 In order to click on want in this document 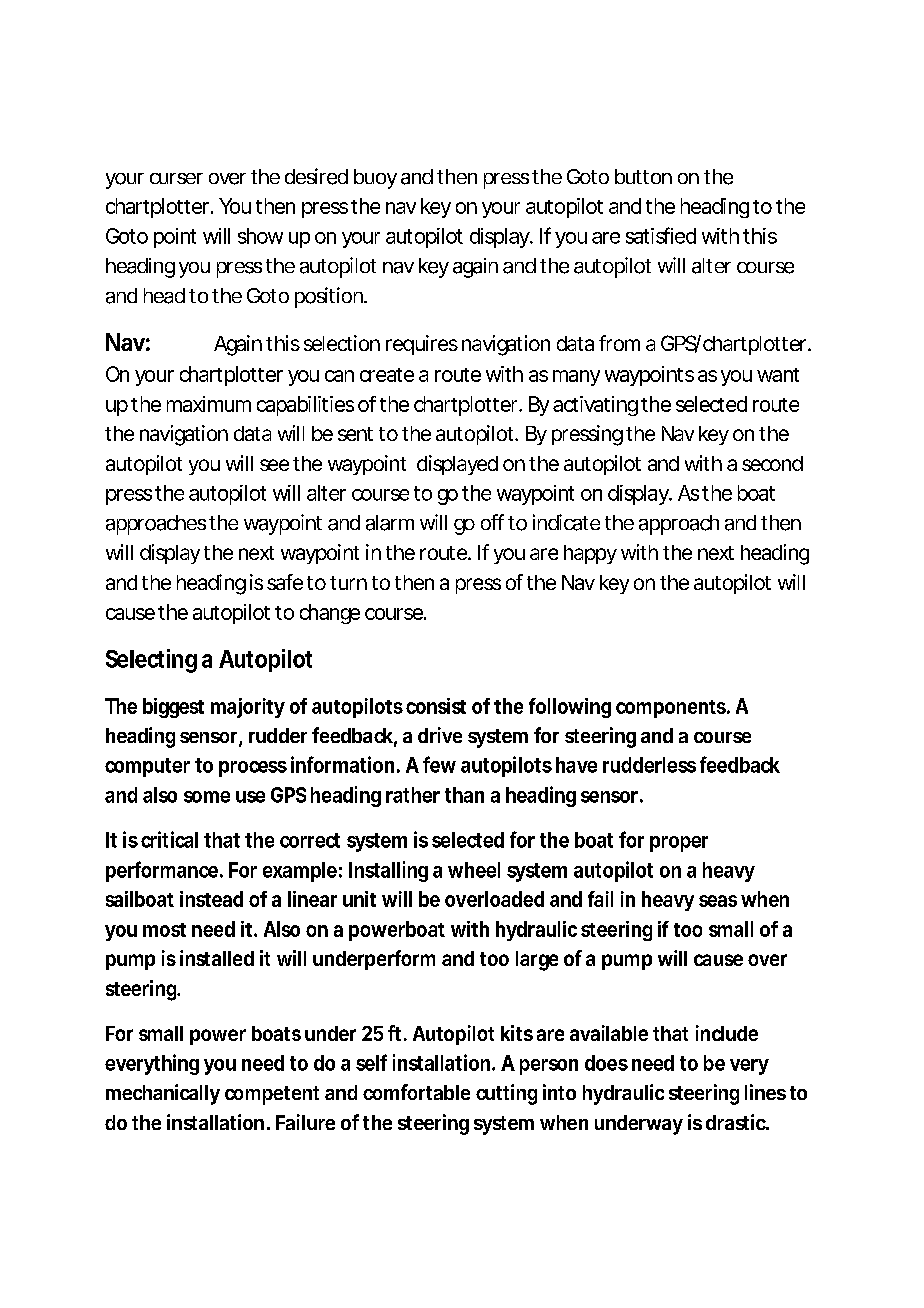, I will do `click(778, 375)`.
